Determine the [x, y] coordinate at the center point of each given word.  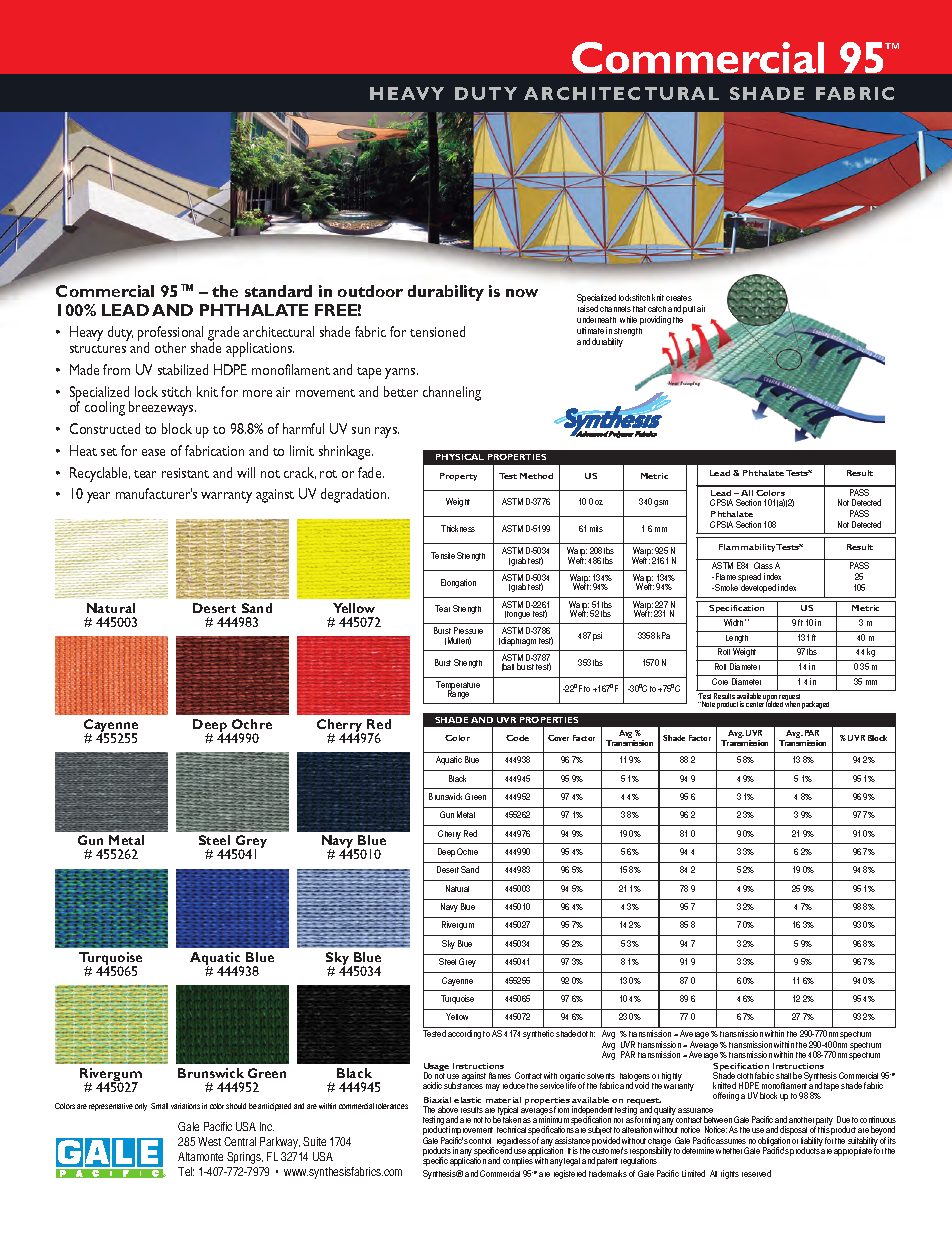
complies [518, 1160]
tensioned [437, 331]
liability [812, 1143]
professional [170, 335]
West [209, 1141]
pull [689, 310]
